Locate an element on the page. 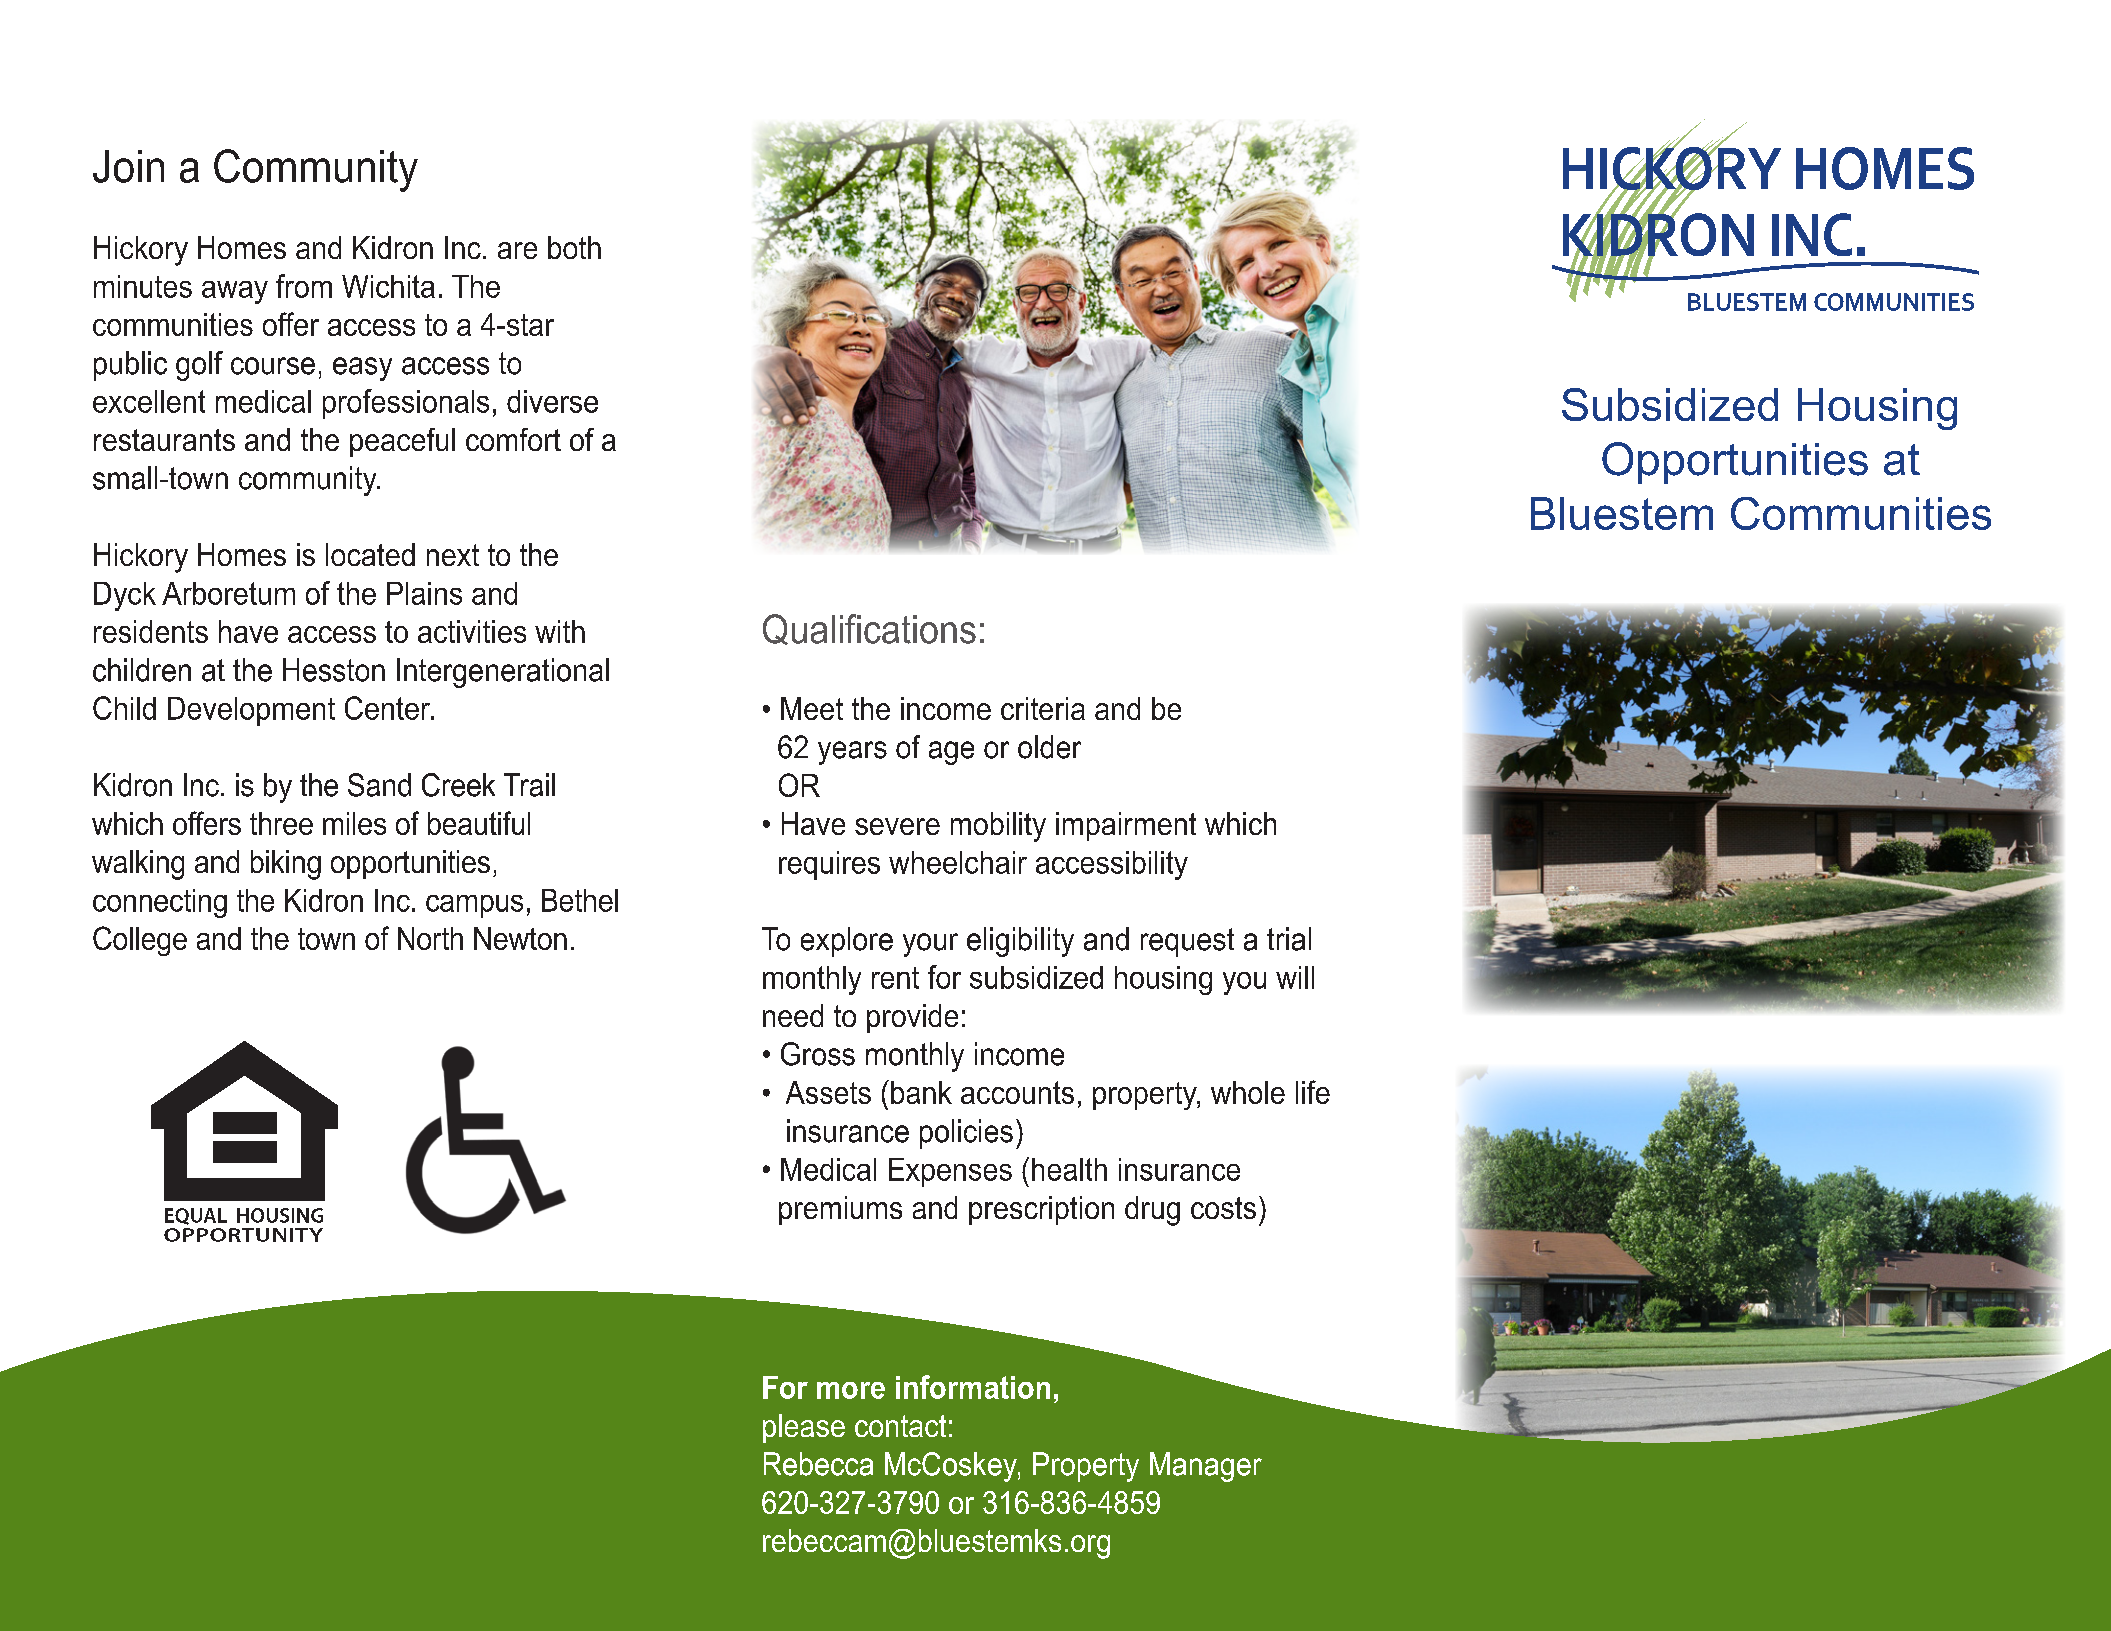 Image resolution: width=2111 pixels, height=1631 pixels. OPPORTUNITY is located at coordinates (243, 1235).
